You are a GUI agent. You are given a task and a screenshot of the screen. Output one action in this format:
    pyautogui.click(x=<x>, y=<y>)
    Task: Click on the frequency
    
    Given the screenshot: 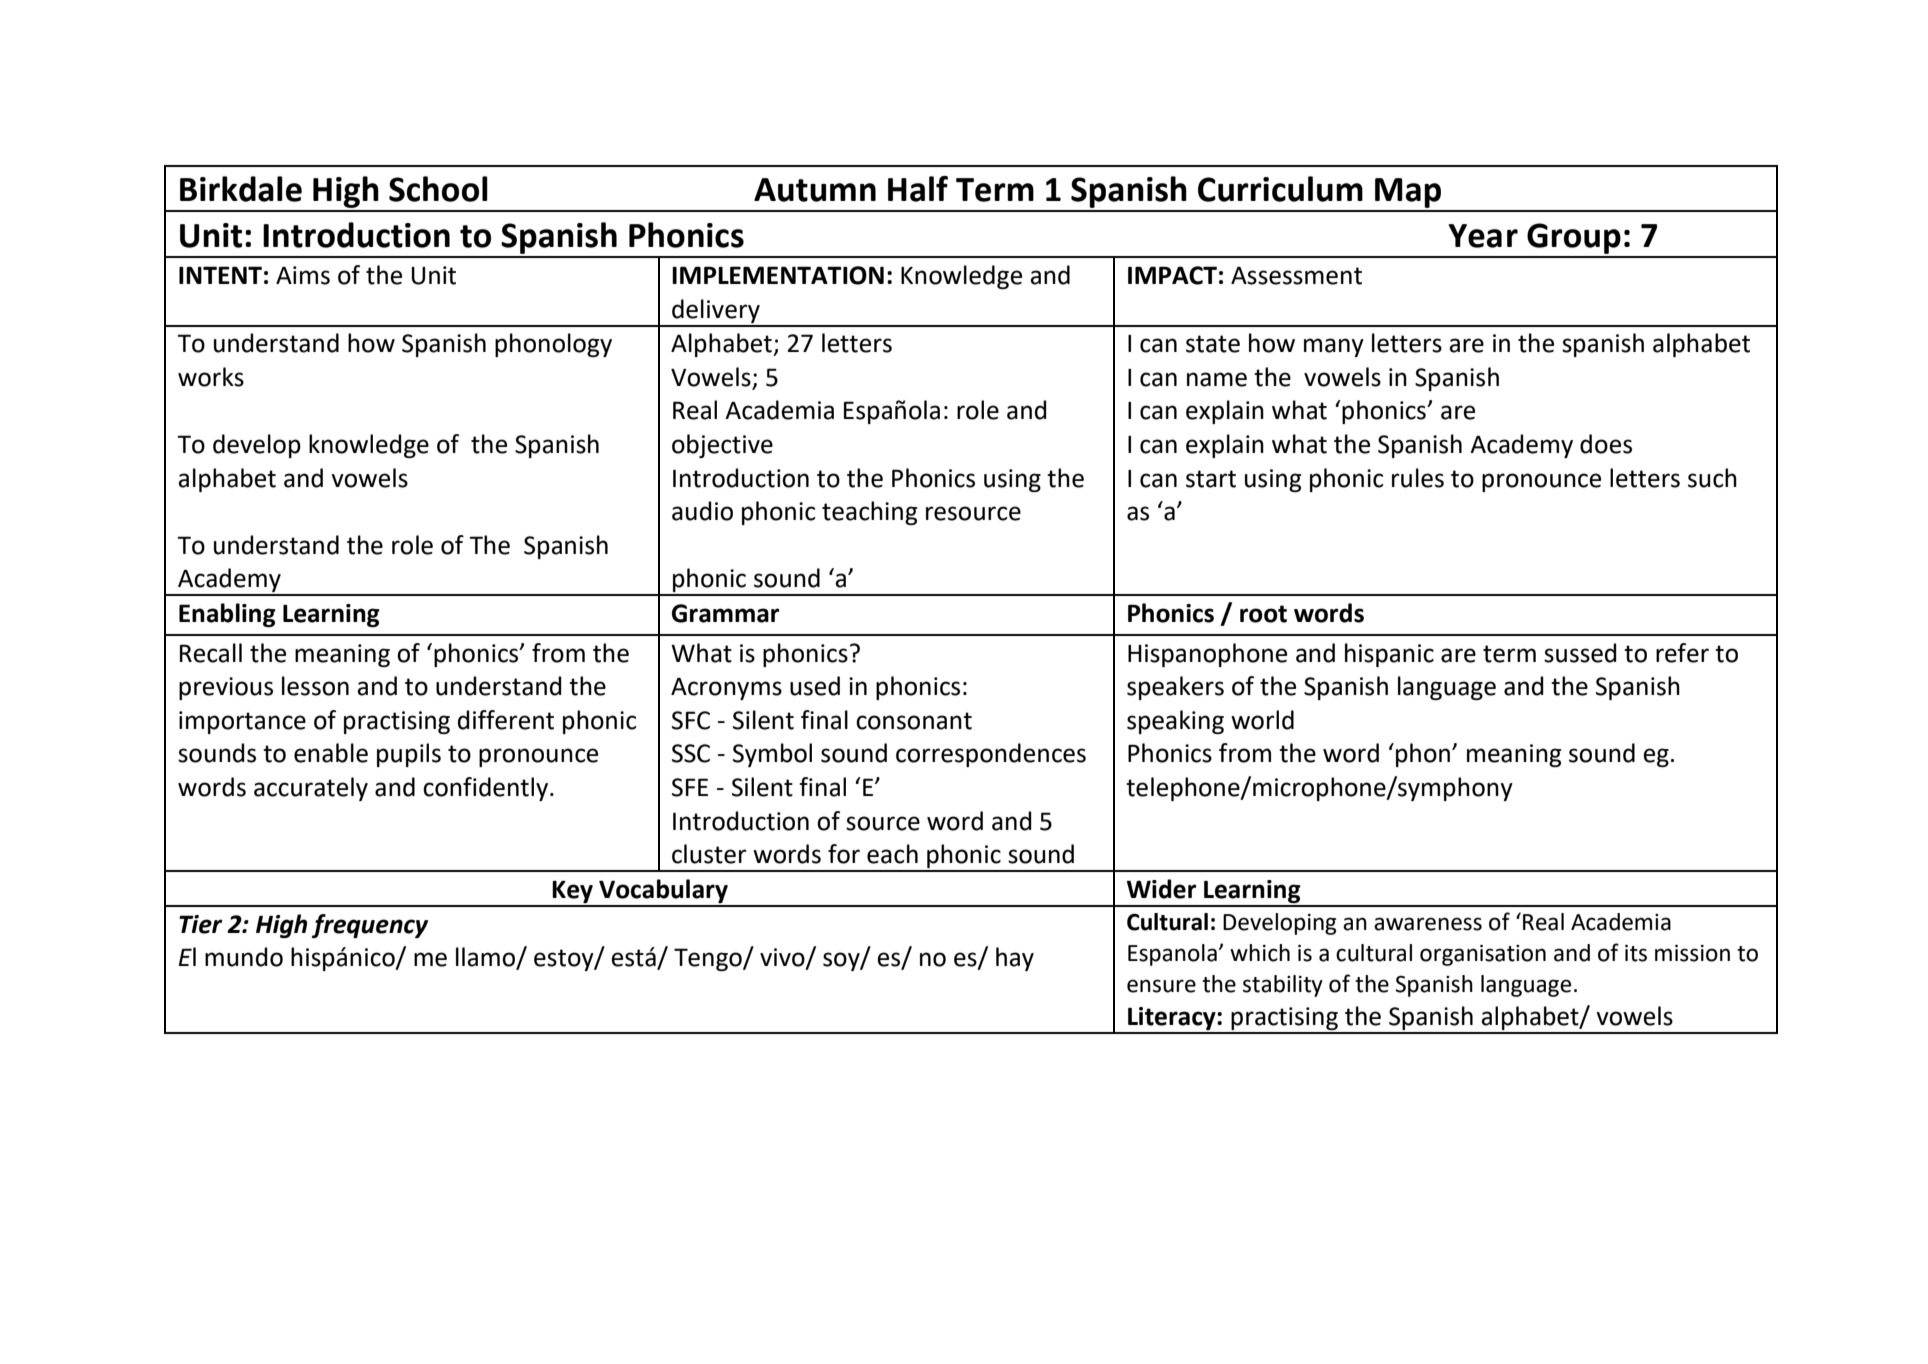 What is the action you would take?
    pyautogui.click(x=370, y=926)
